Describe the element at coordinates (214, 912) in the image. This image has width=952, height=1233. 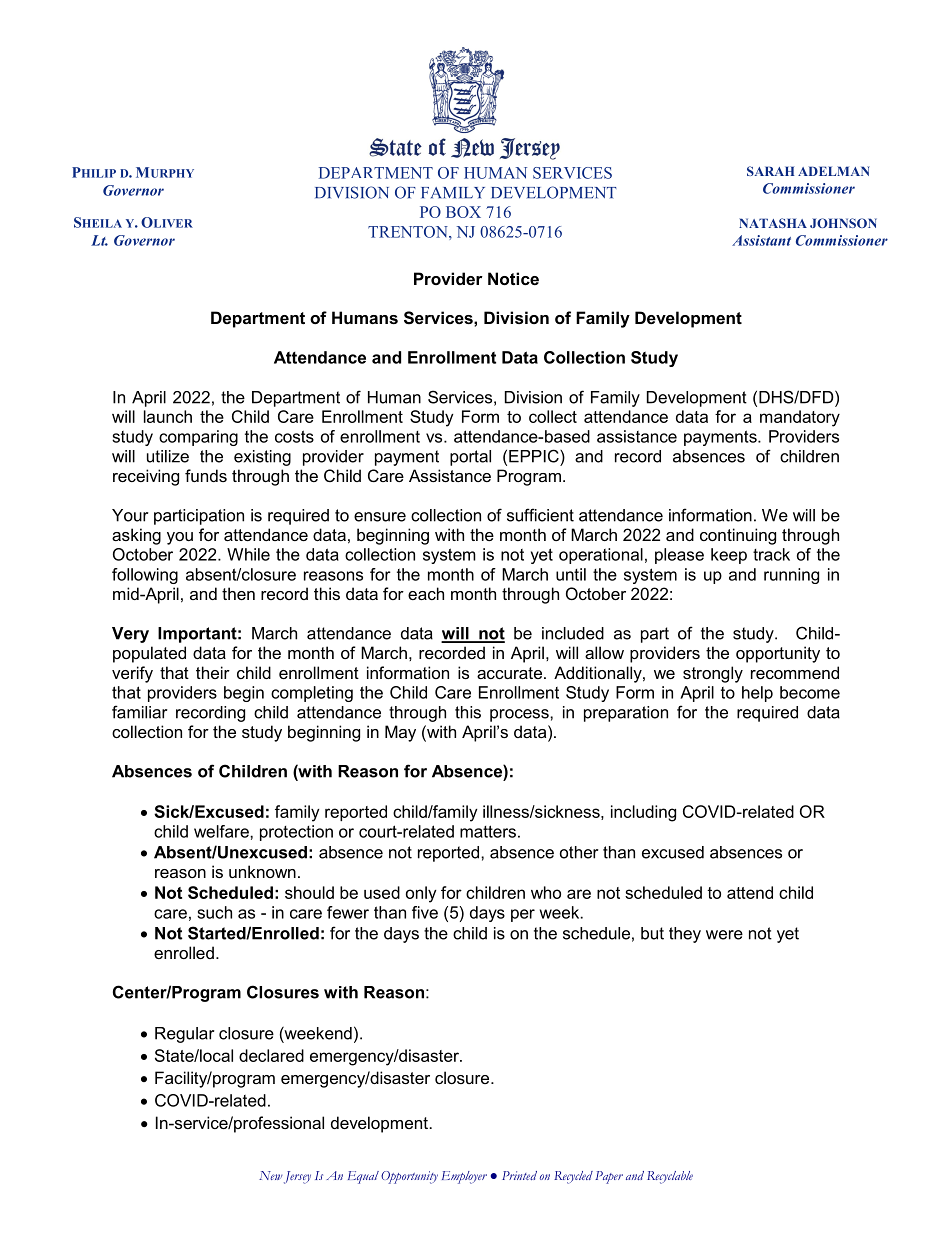
I see `such` at that location.
